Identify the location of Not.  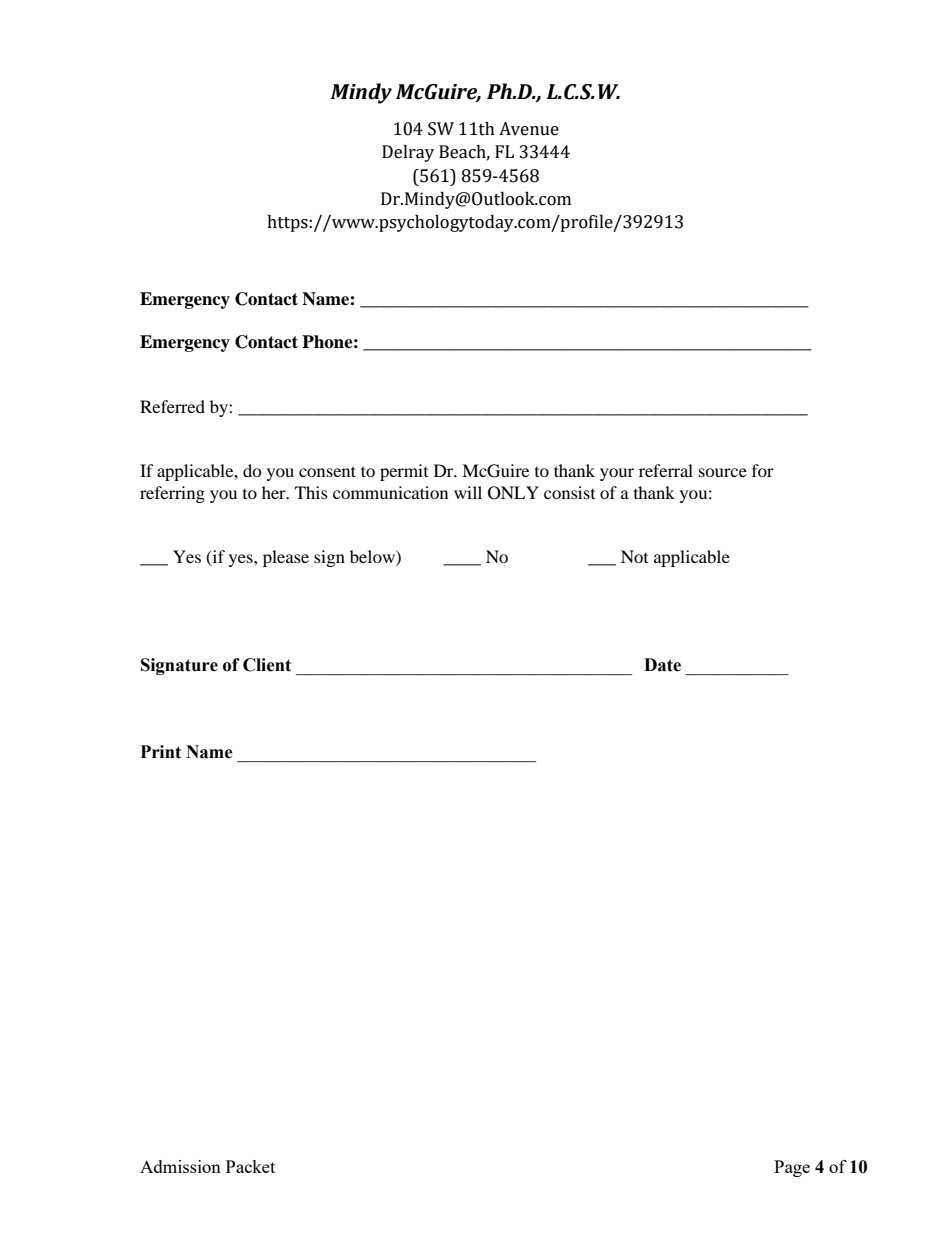
(634, 556).
